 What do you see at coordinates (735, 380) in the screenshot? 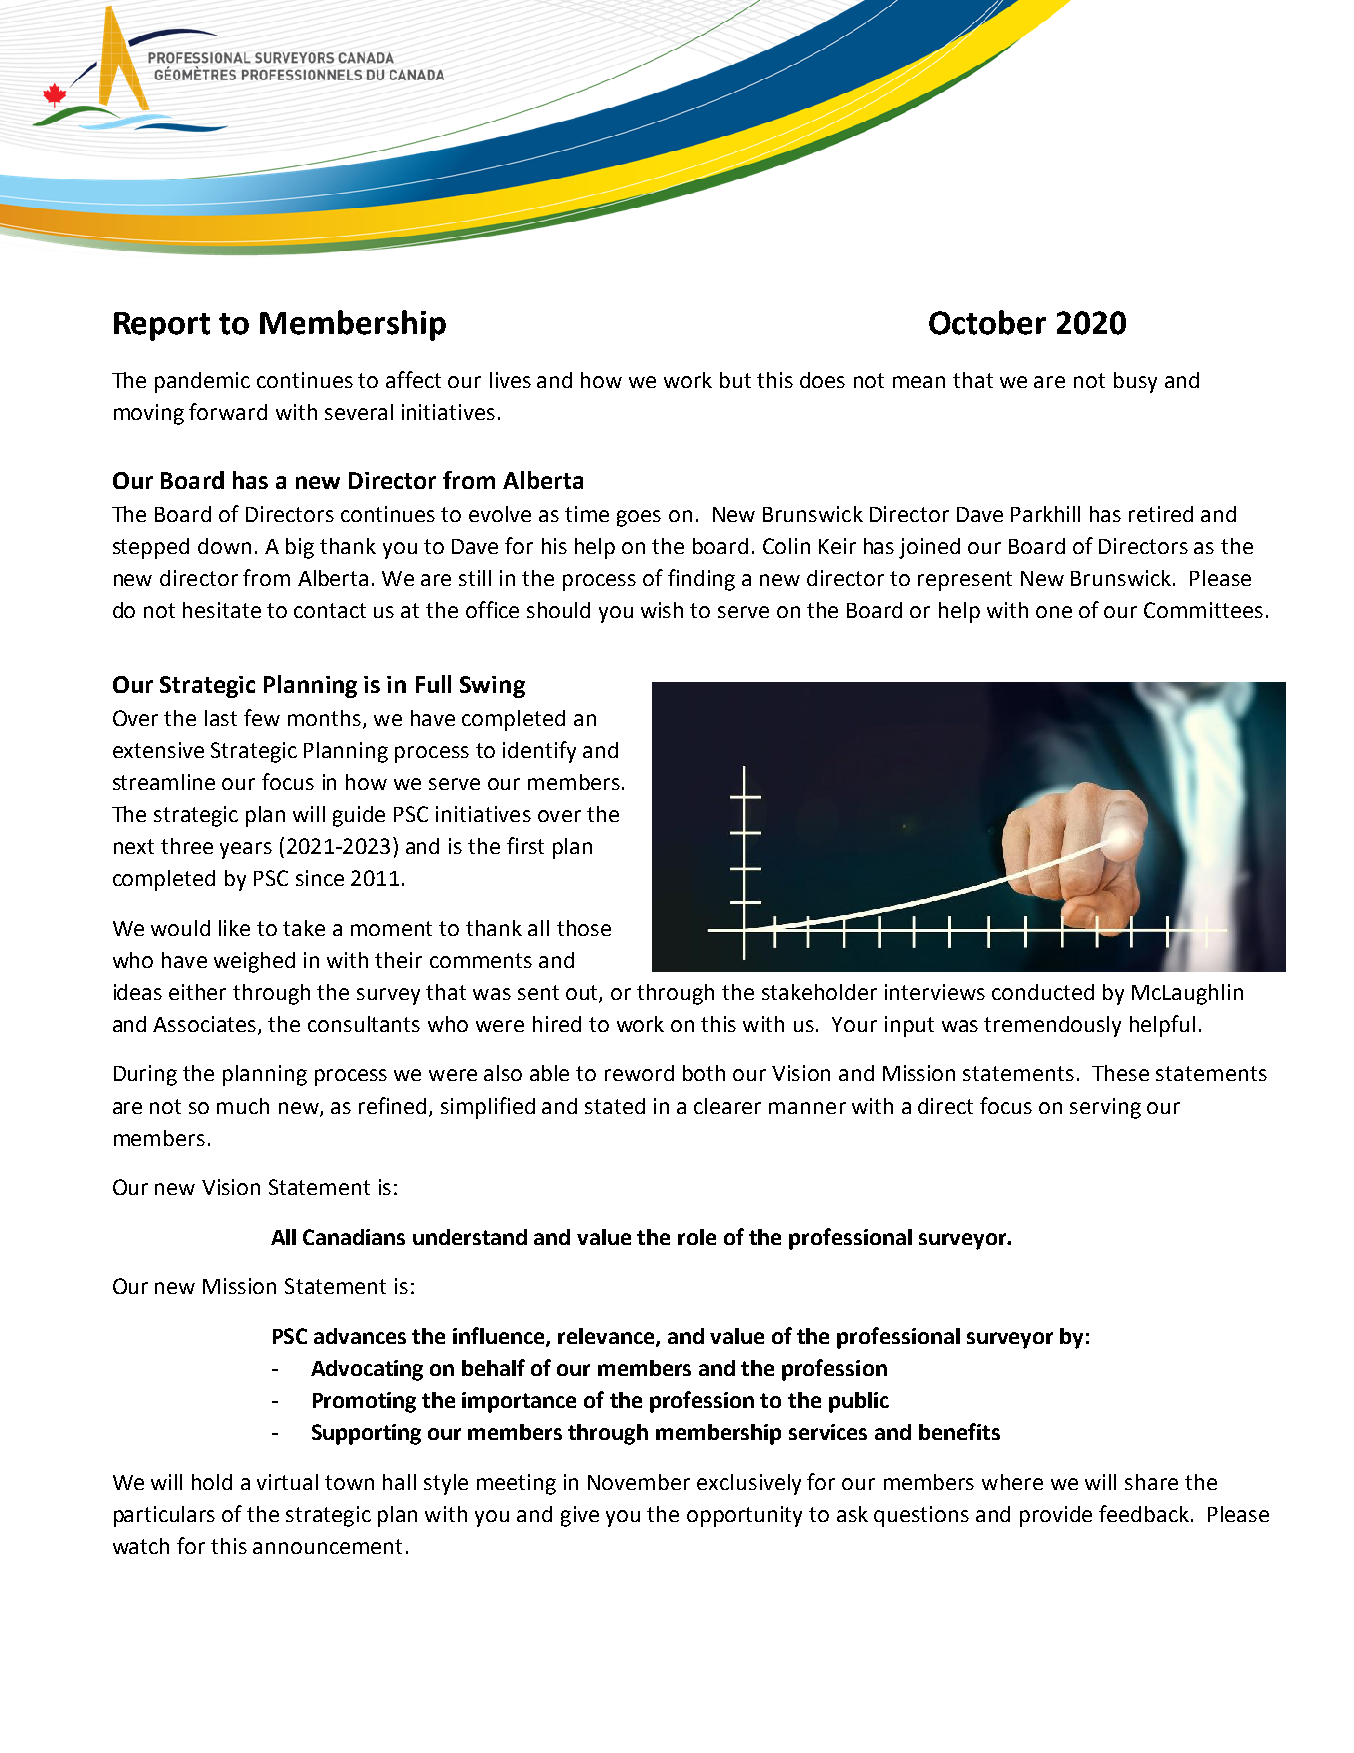
I see `but` at bounding box center [735, 380].
